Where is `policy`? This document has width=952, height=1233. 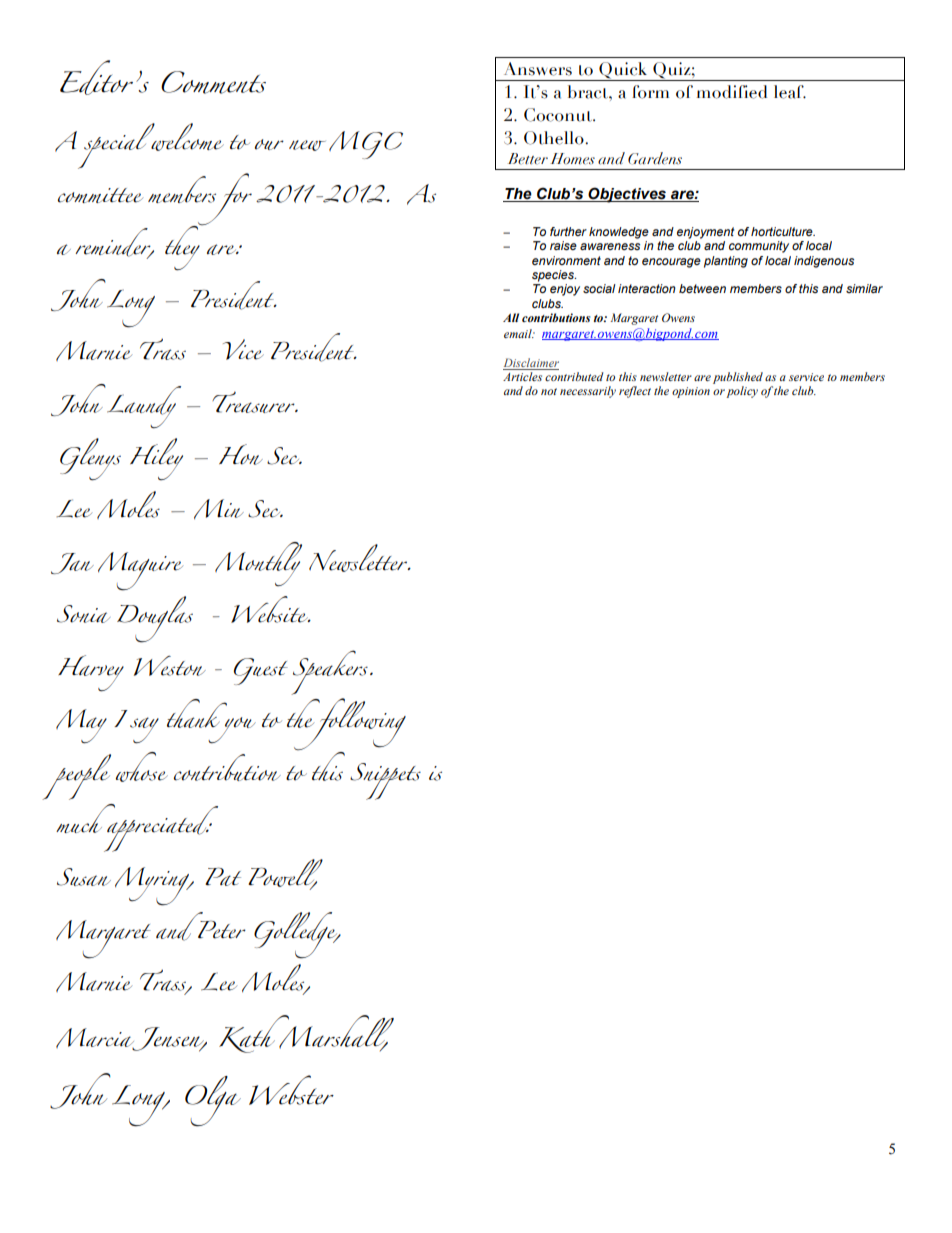
policy is located at coordinates (742, 392).
